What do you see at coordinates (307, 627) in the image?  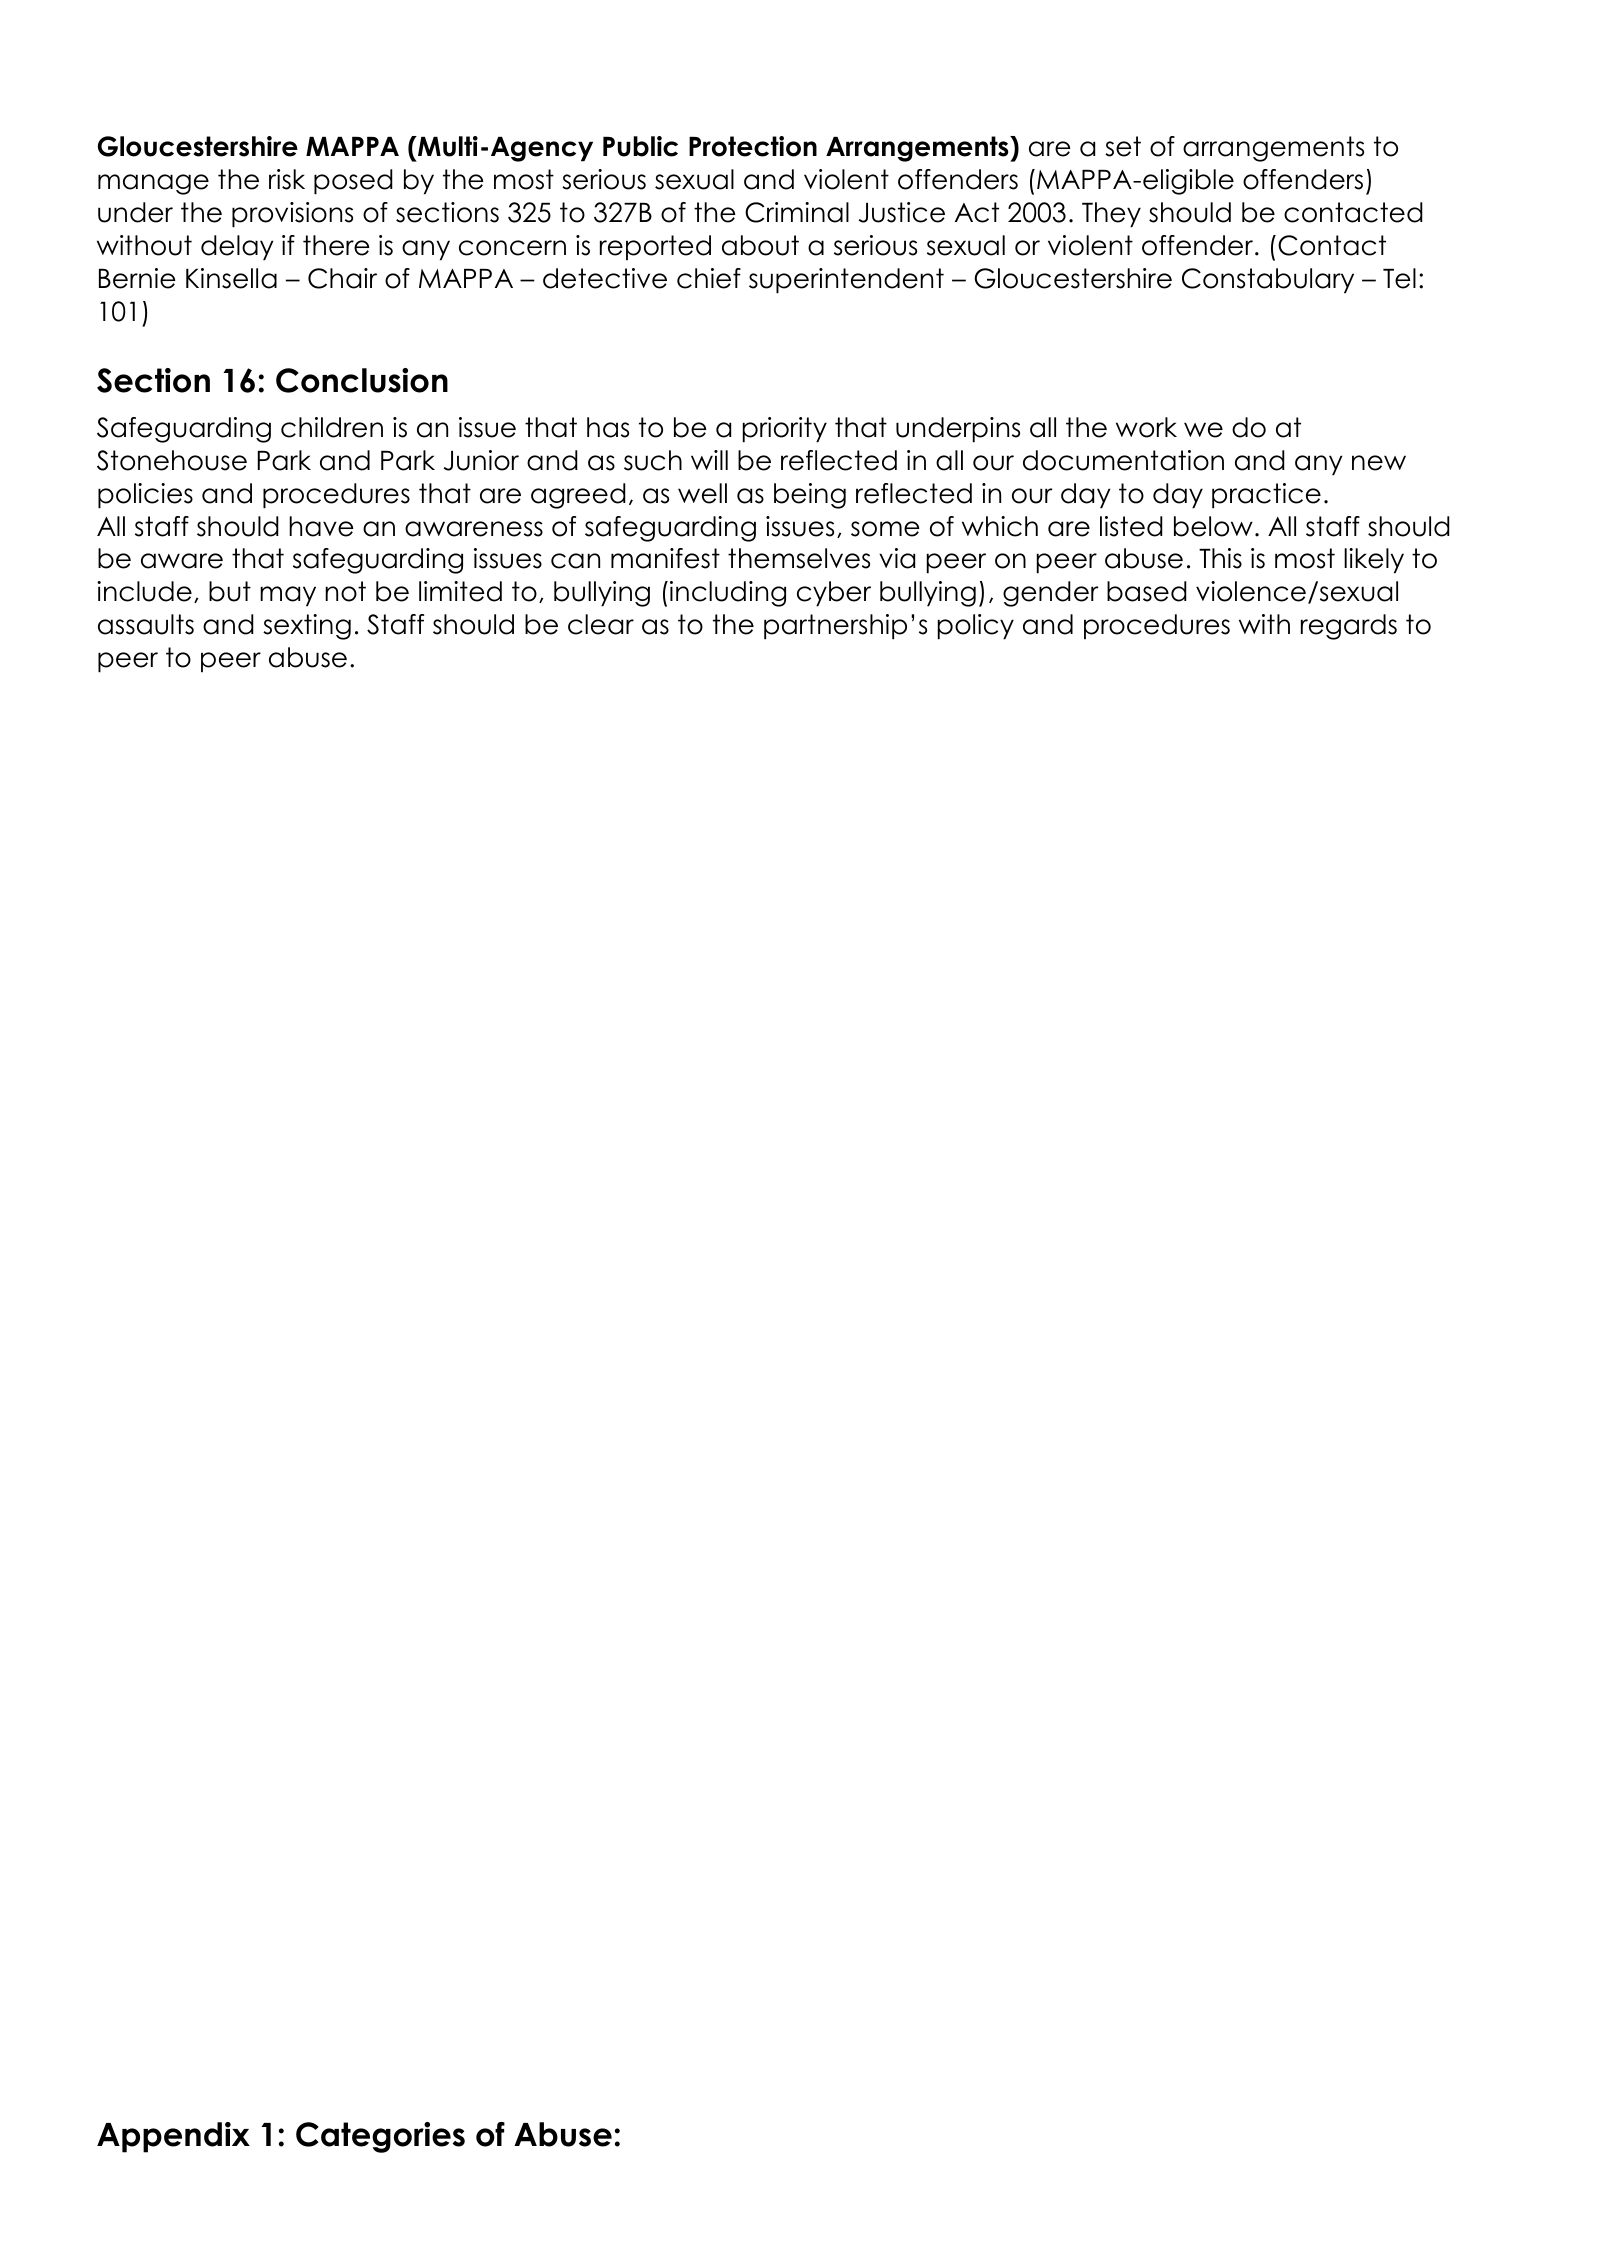 I see `sexting` at bounding box center [307, 627].
